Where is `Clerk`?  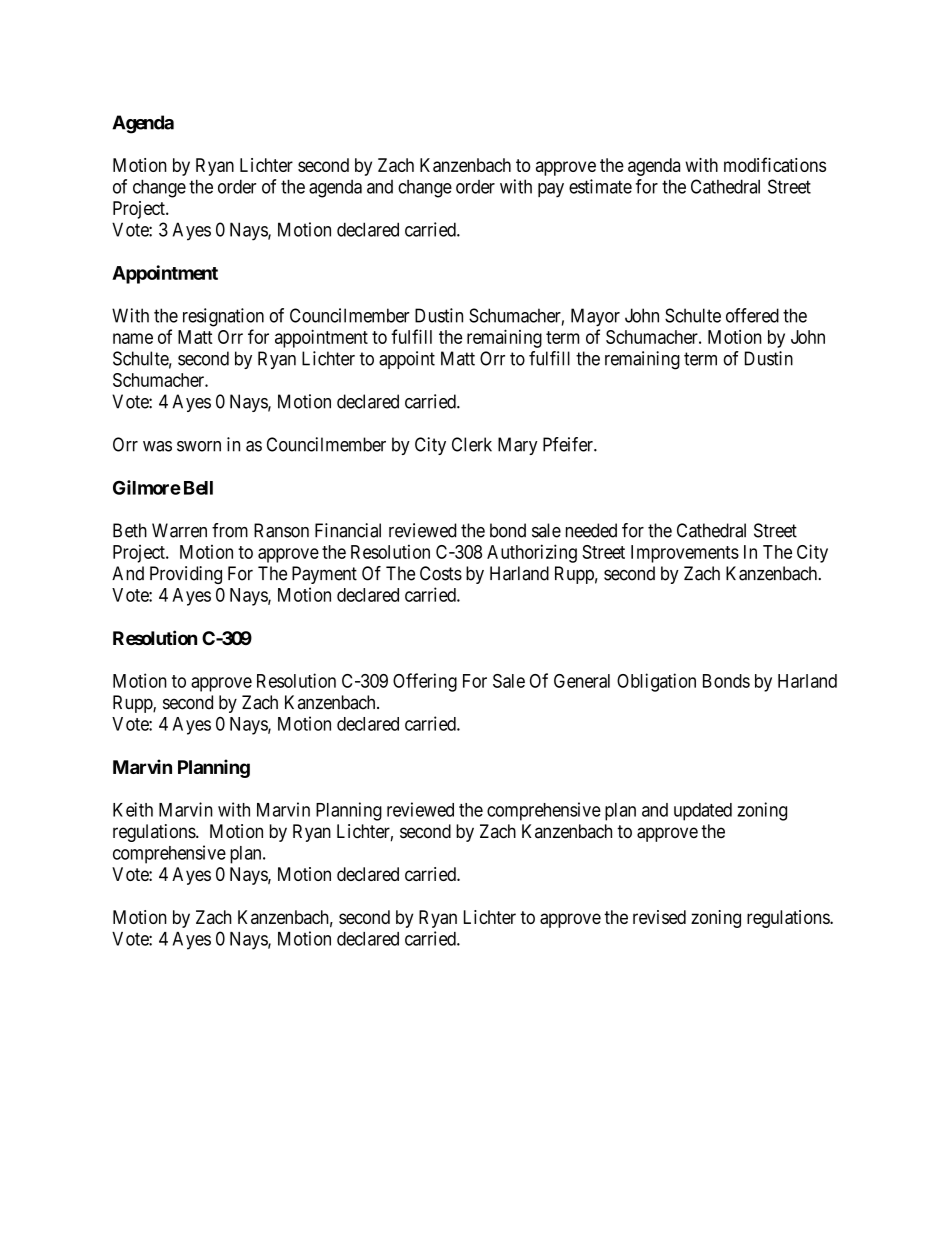 Clerk is located at coordinates (472, 444).
